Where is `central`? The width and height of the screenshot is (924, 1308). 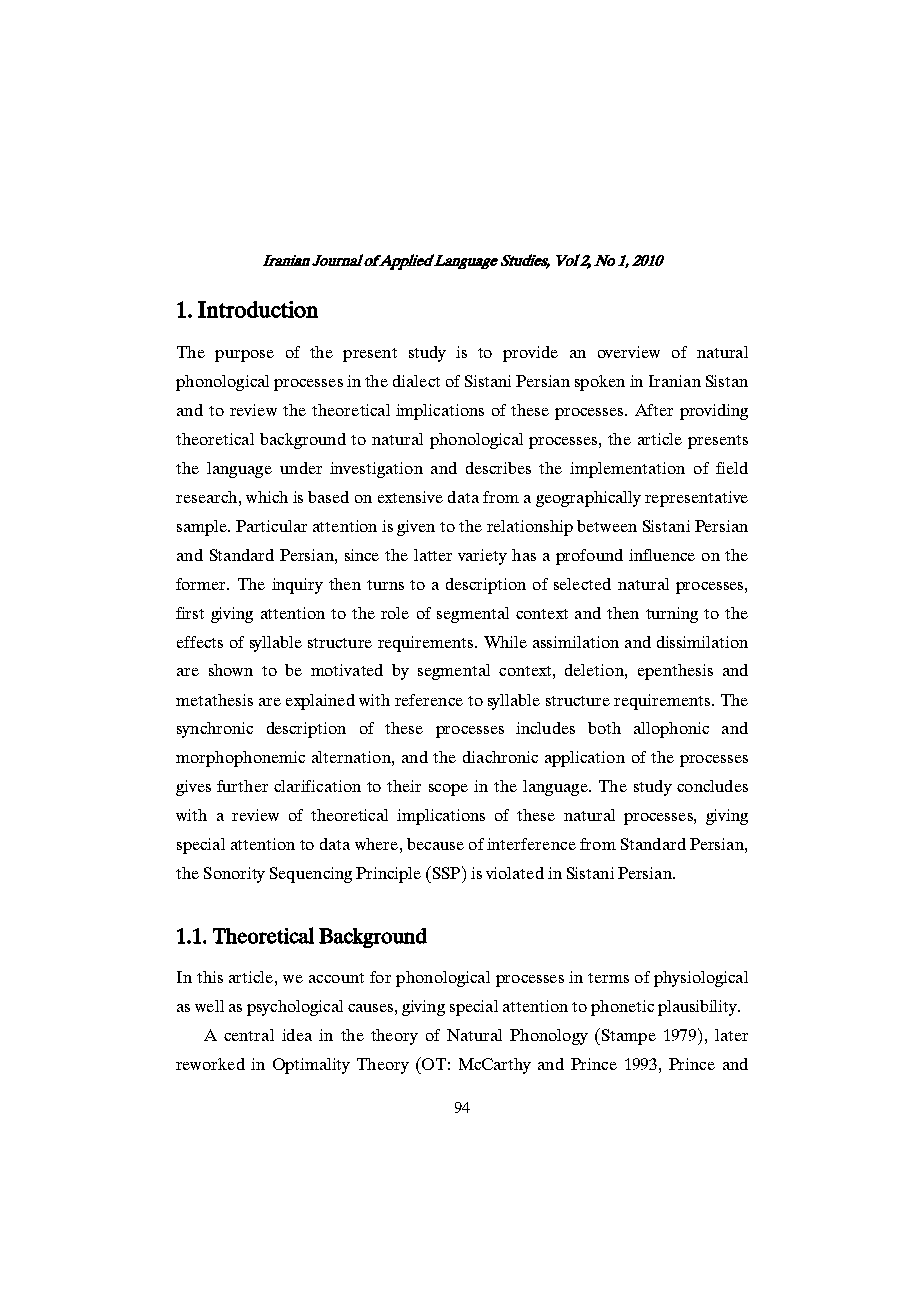 central is located at coordinates (249, 1035).
